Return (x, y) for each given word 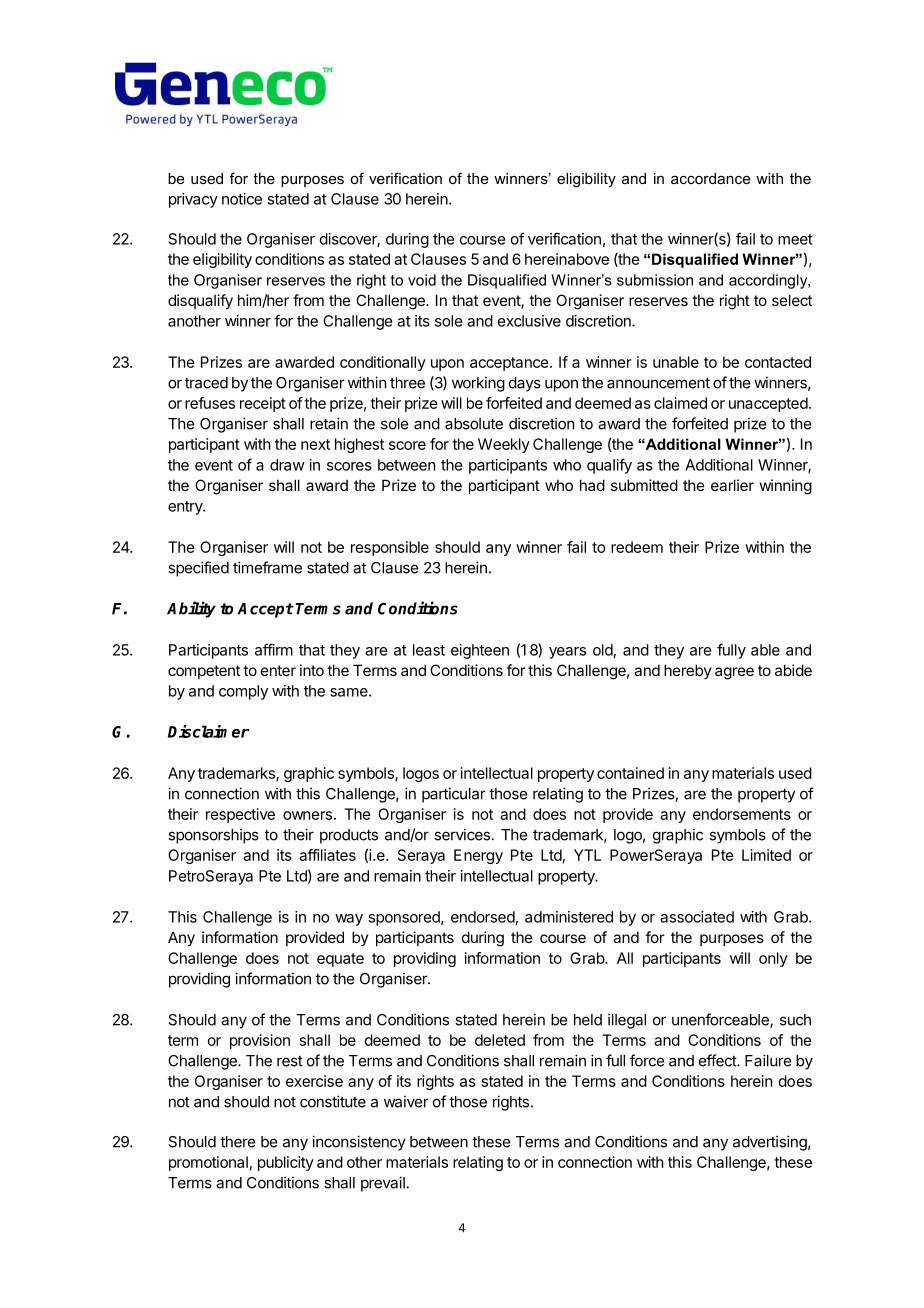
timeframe (267, 567)
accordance (710, 178)
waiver (406, 1101)
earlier (732, 485)
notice (242, 199)
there (237, 1142)
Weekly (504, 445)
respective (240, 815)
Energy (478, 856)
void (422, 280)
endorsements (742, 814)
